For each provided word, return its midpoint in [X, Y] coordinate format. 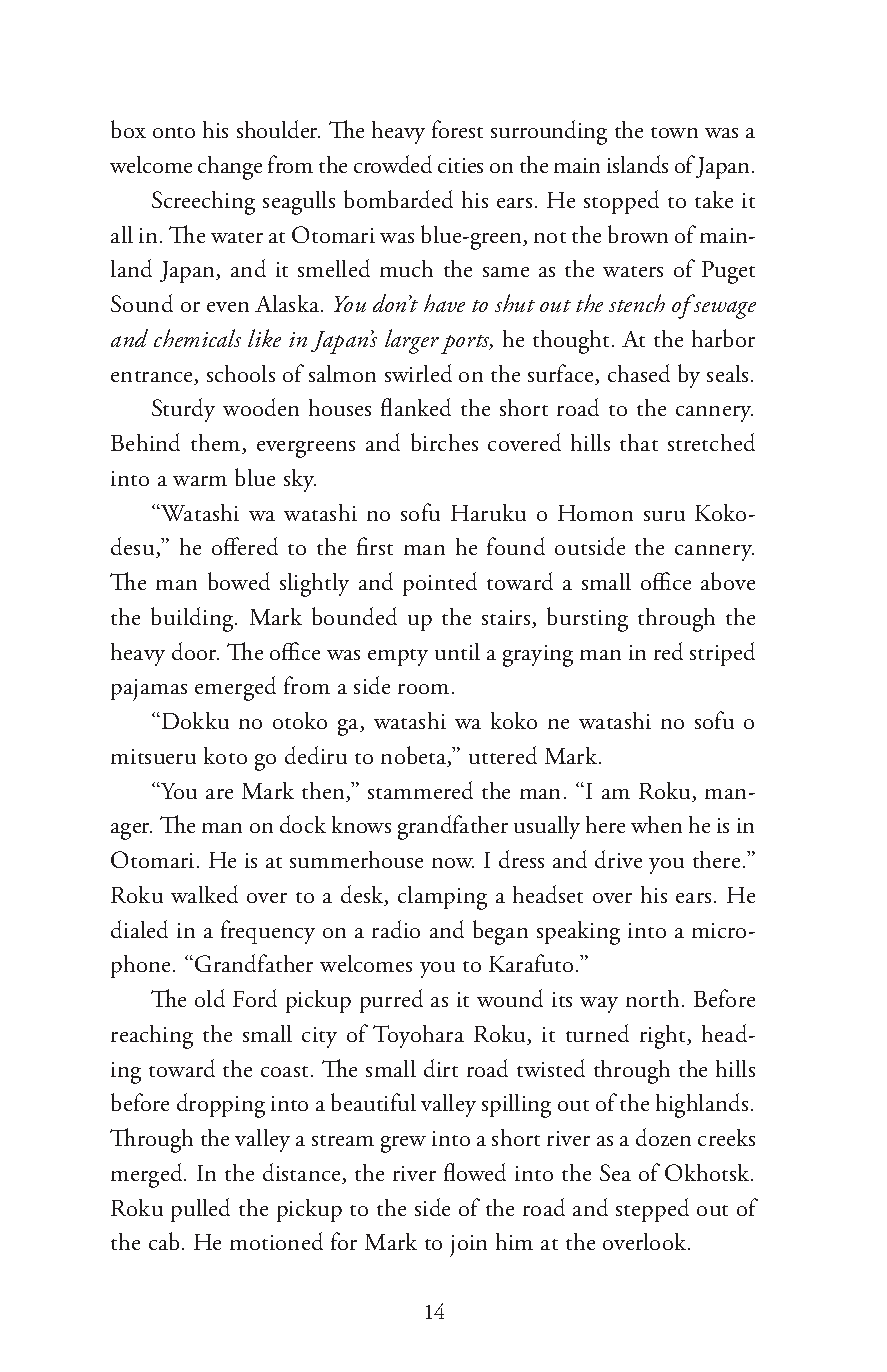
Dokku [195, 720]
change [230, 168]
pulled [200, 1210]
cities [460, 165]
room [423, 689]
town [674, 132]
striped [722, 654]
